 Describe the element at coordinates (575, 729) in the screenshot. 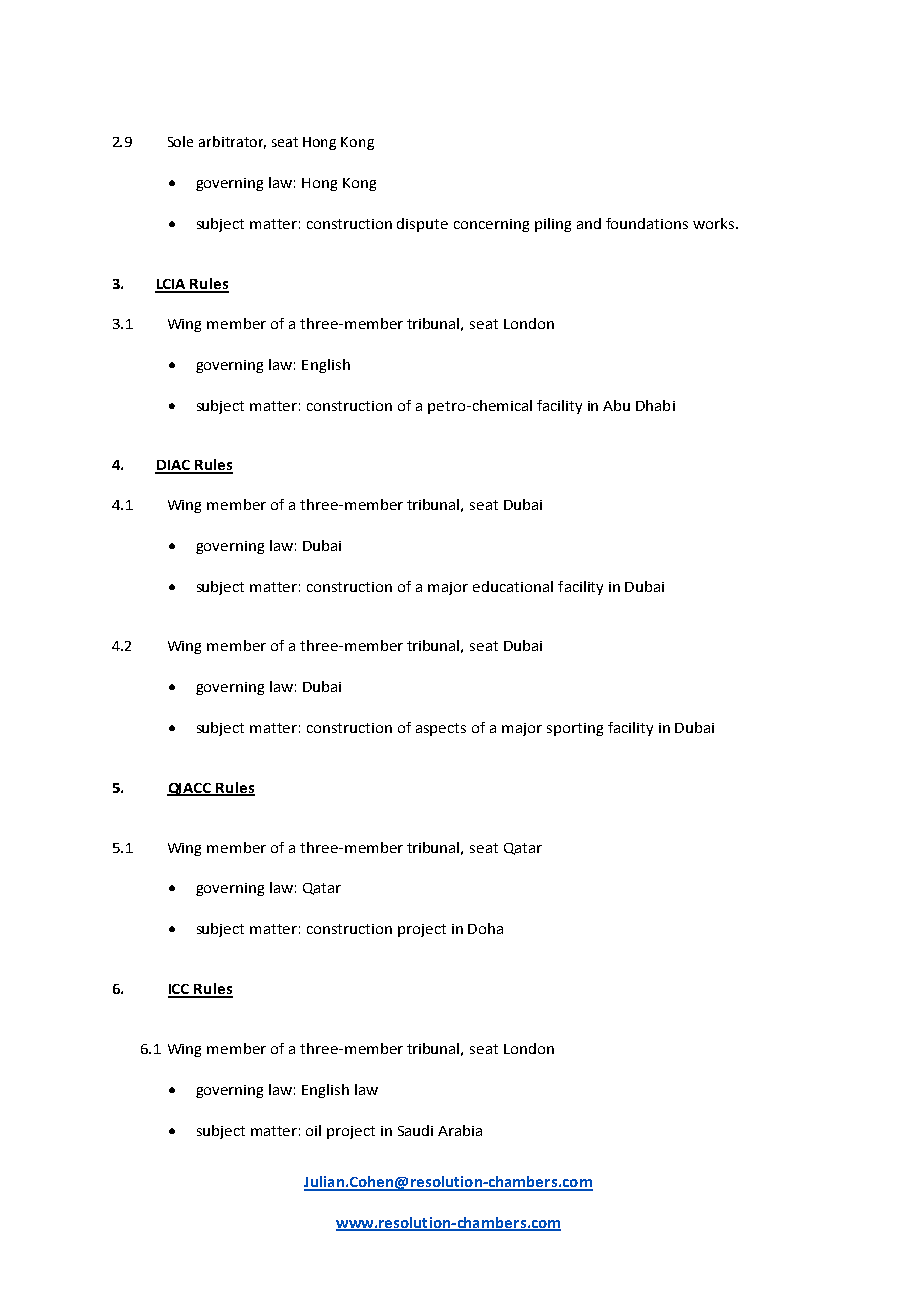

I see `sporting` at that location.
